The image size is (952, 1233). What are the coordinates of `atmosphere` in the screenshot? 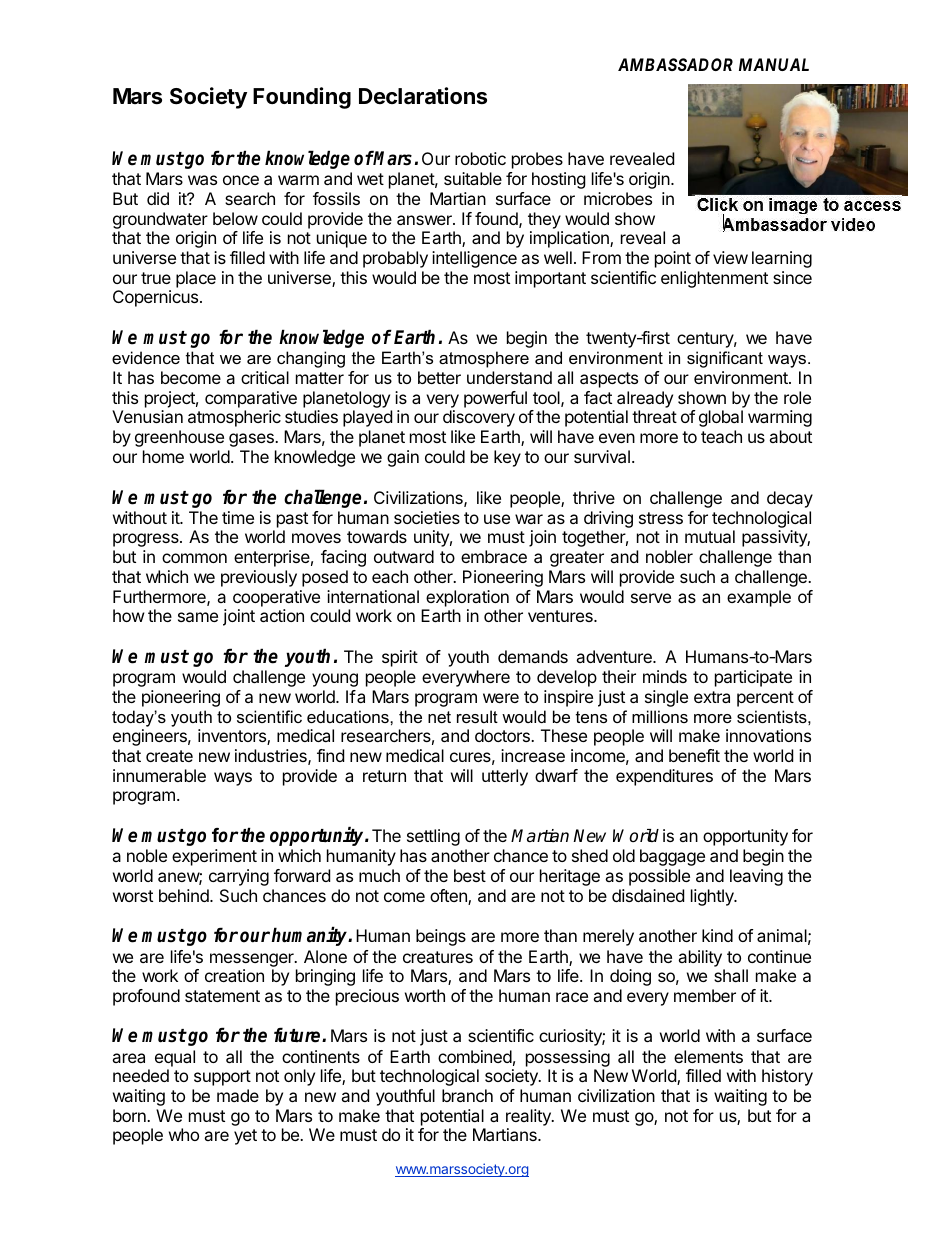 It's located at (484, 359).
